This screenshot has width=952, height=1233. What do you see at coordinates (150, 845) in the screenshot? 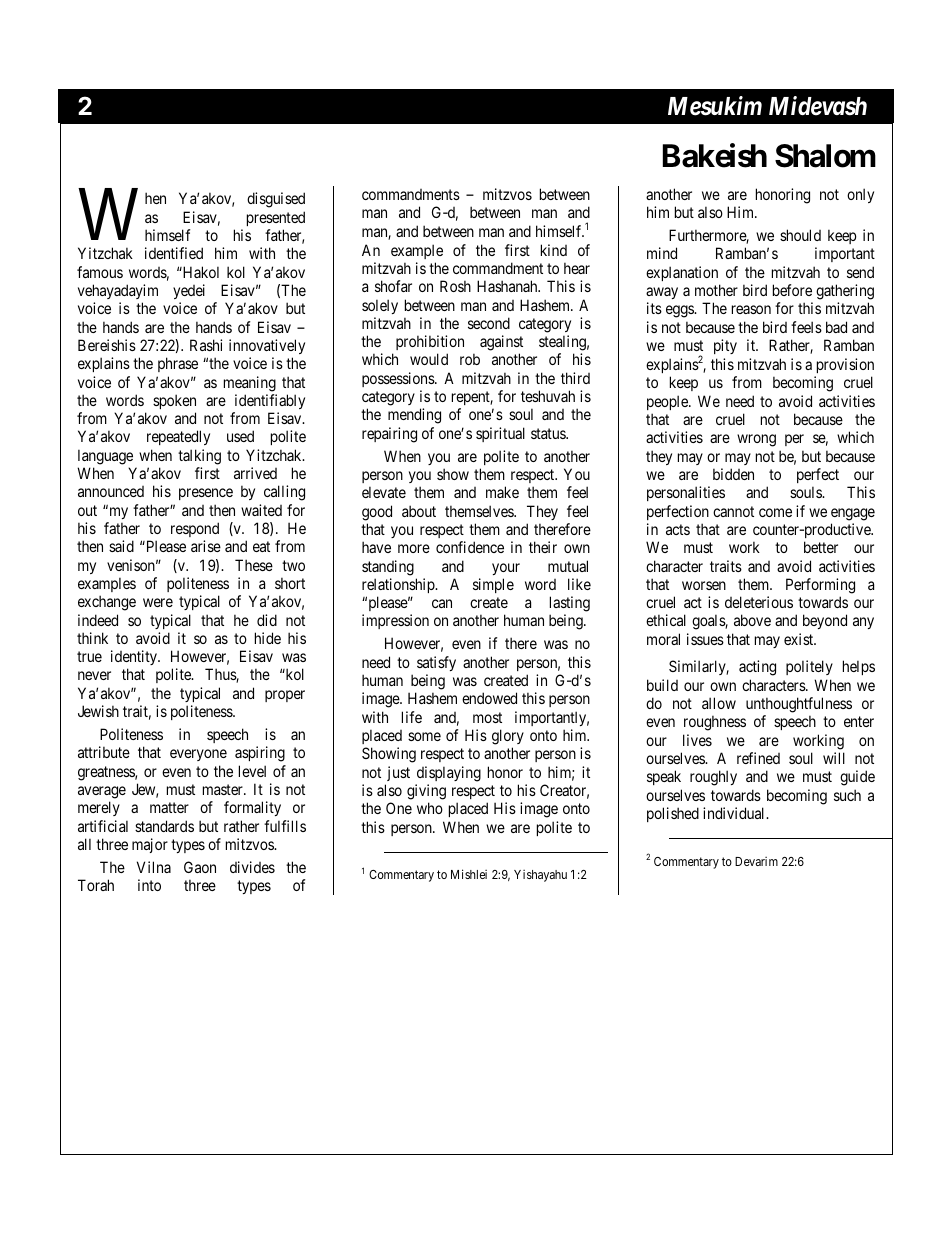
I see `major` at bounding box center [150, 845].
